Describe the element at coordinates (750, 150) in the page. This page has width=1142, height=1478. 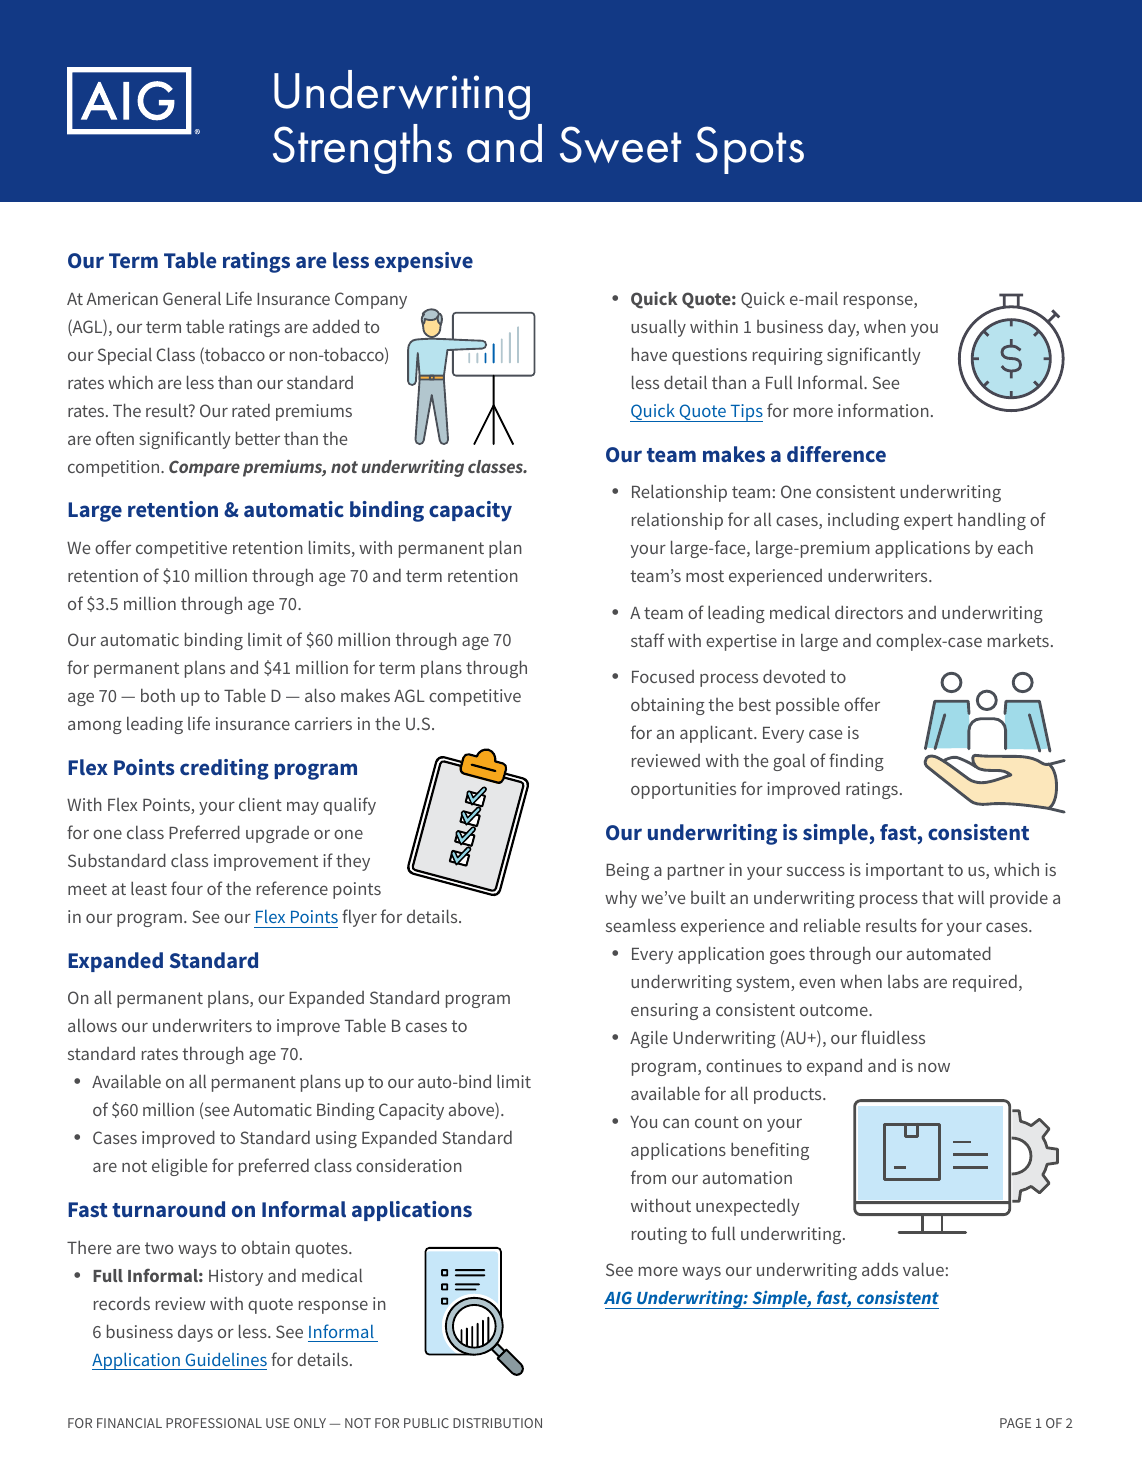
I see `Spots` at that location.
